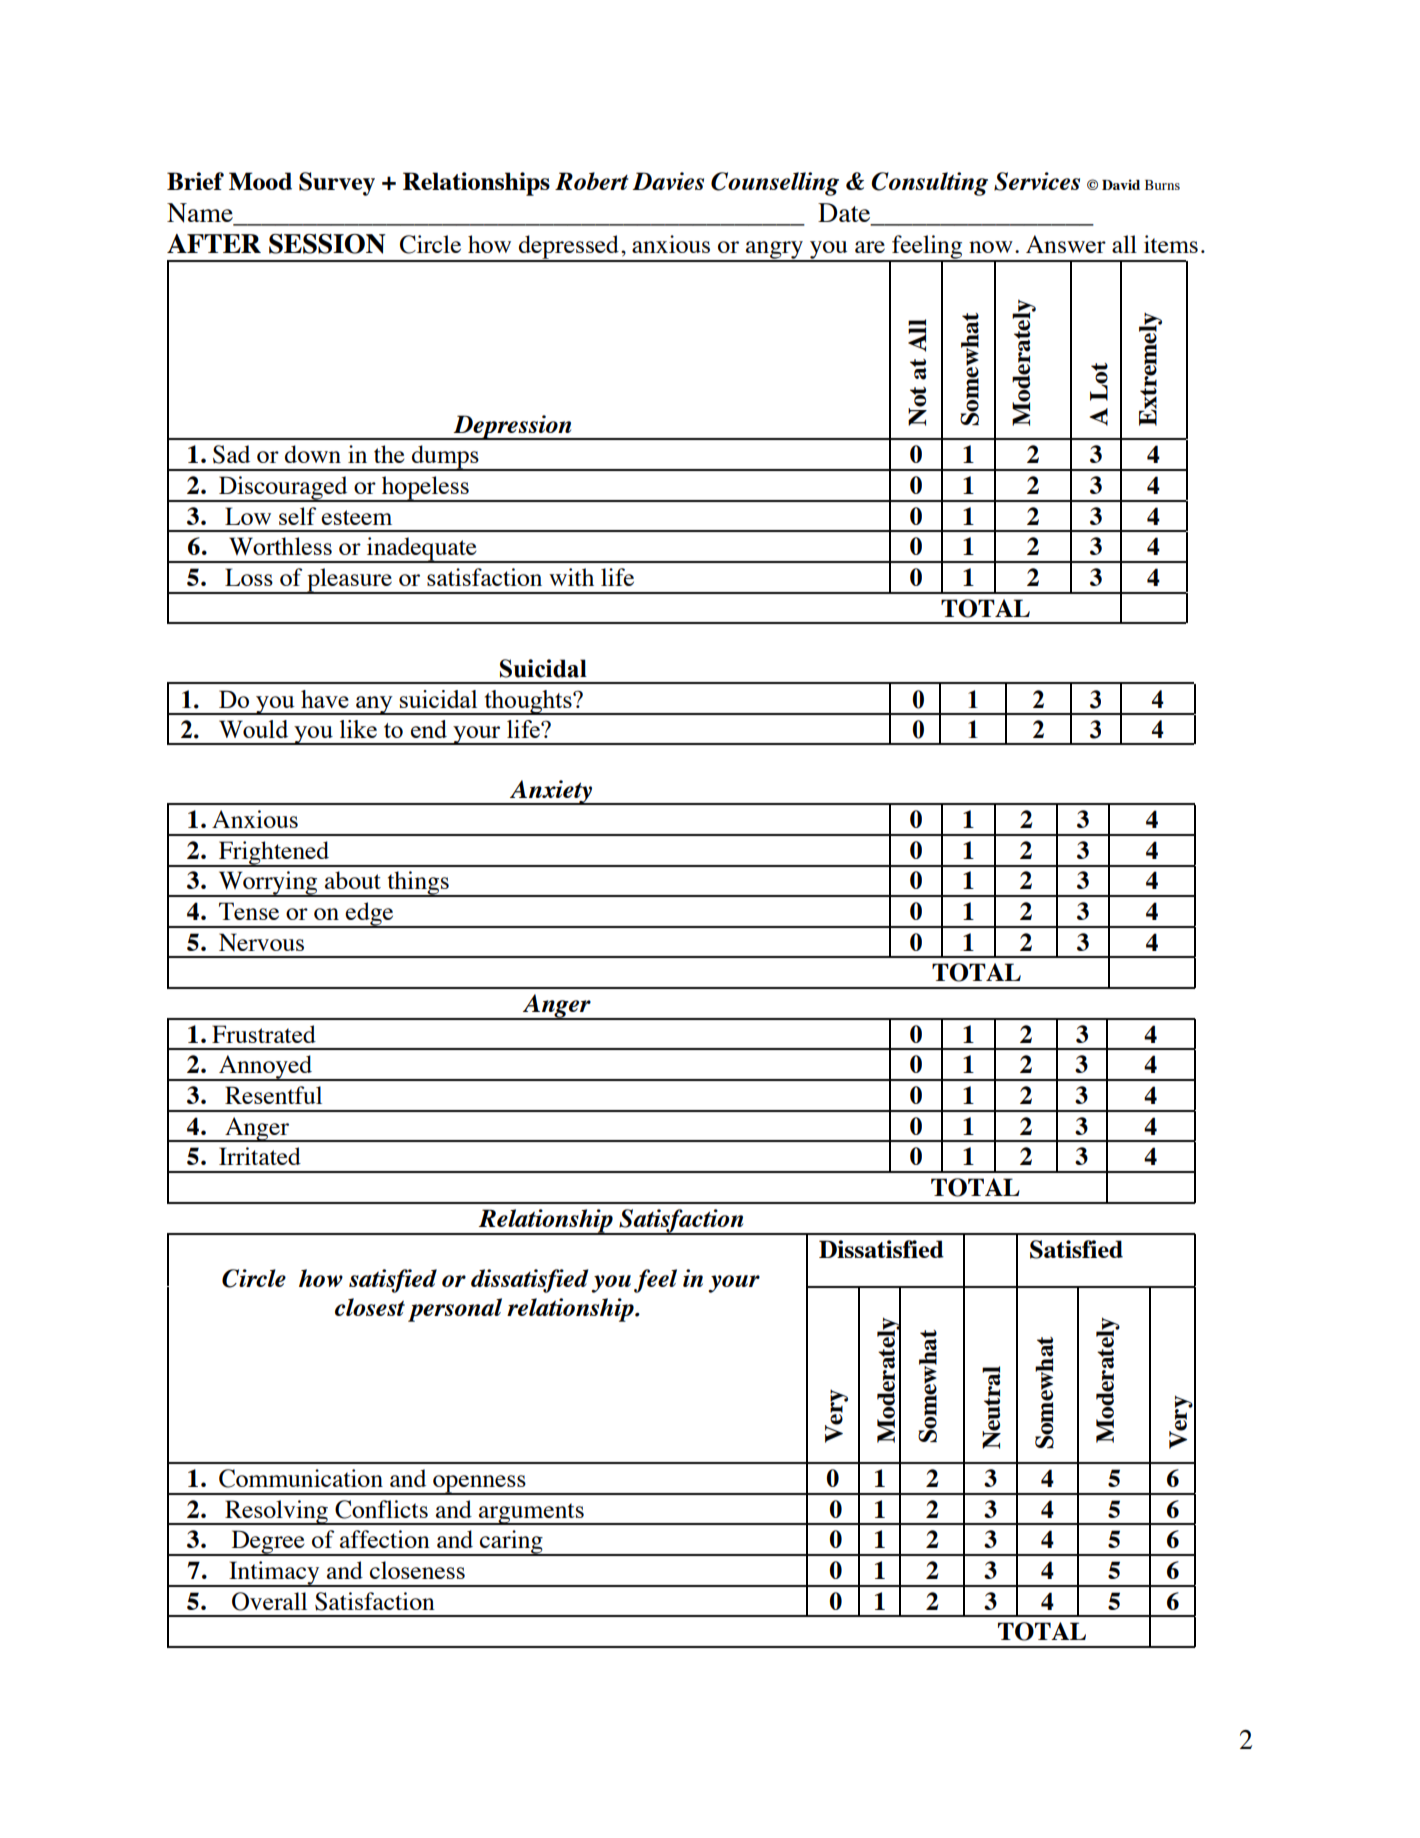 The height and width of the document is (1838, 1420). What do you see at coordinates (353, 880) in the document?
I see `about` at bounding box center [353, 880].
